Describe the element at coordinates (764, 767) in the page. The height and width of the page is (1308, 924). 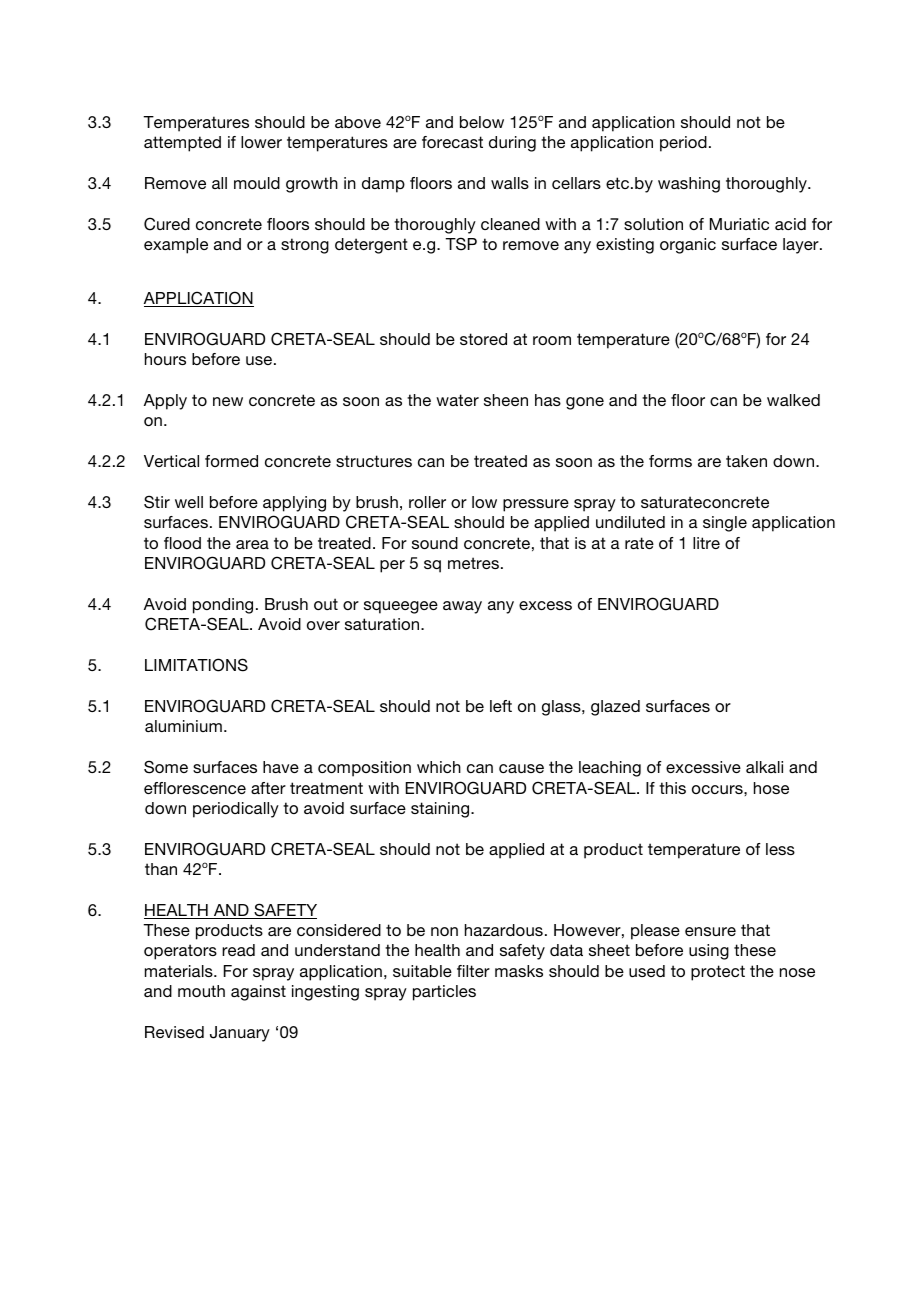
I see `alkali` at that location.
